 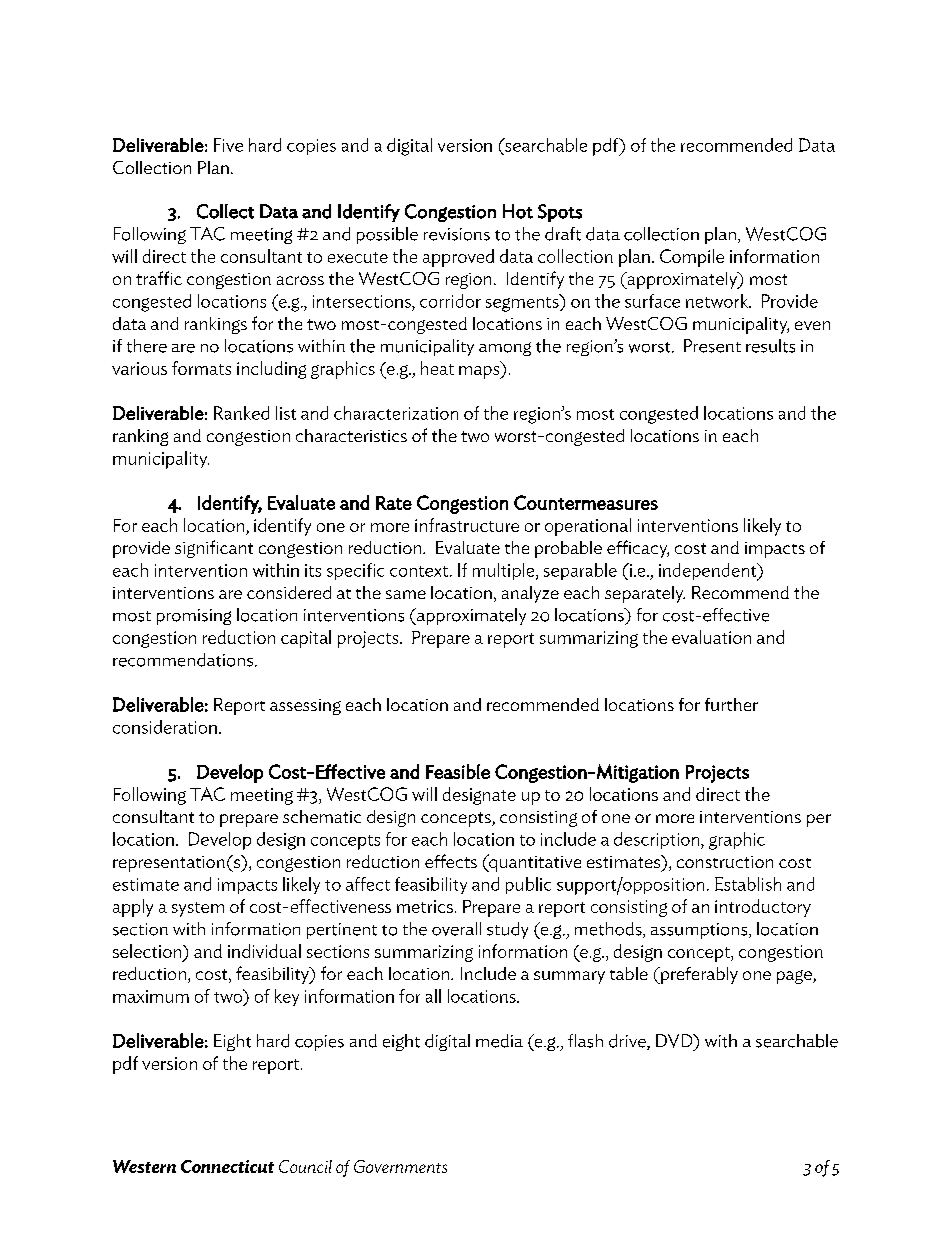 I want to click on Connecticut, so click(x=227, y=1166).
